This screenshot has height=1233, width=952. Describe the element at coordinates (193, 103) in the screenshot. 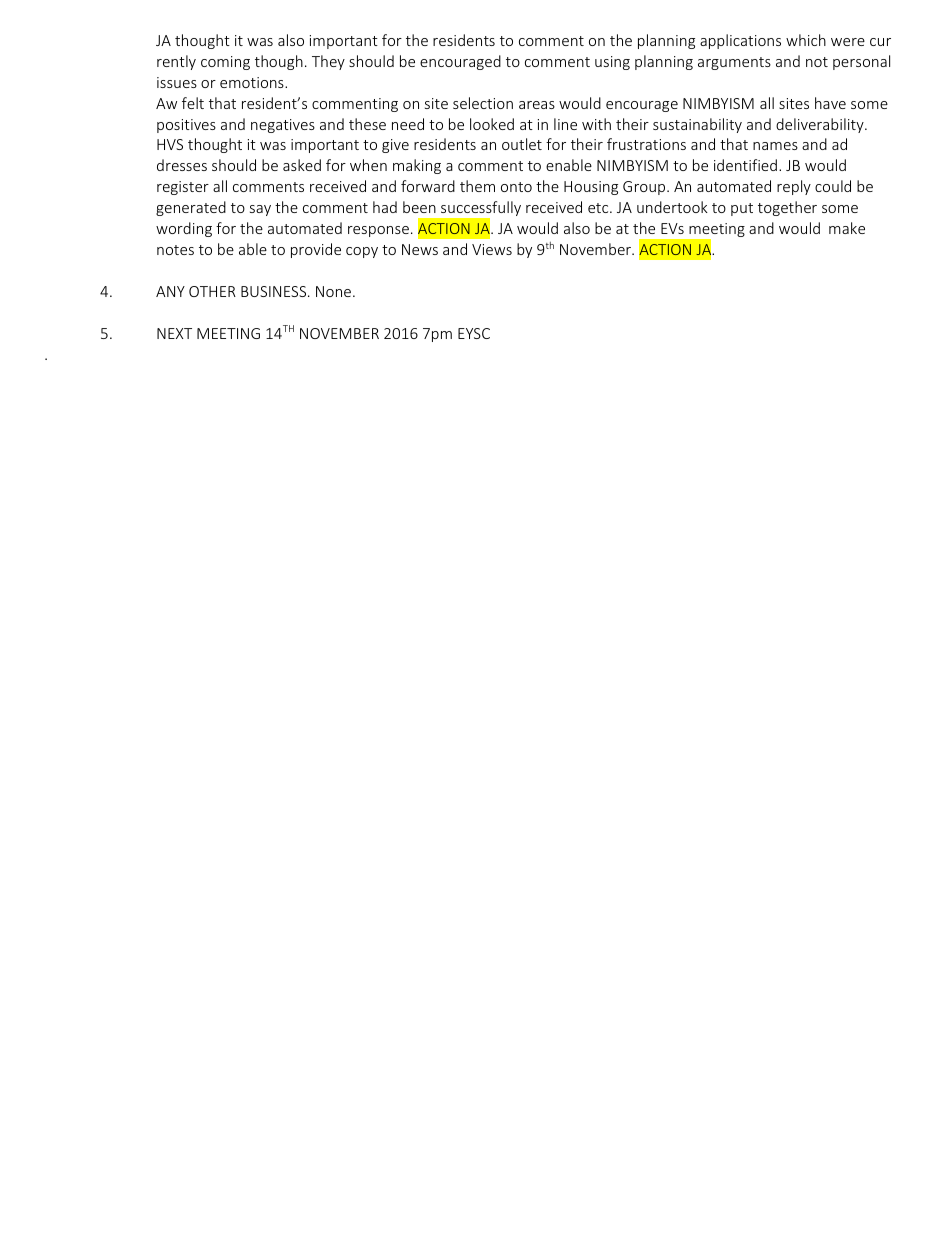

I see `felt` at that location.
